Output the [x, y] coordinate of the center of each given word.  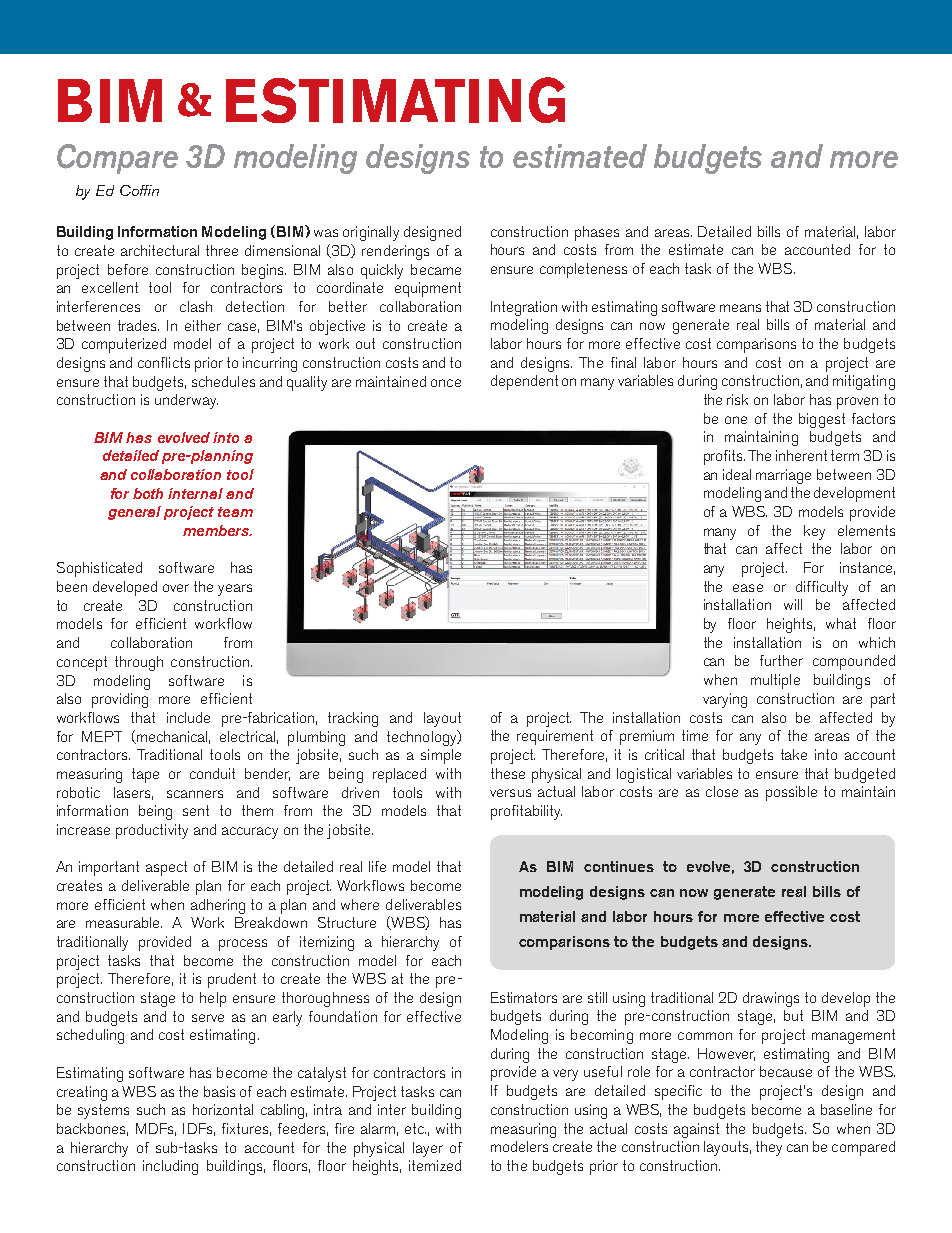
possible [791, 793]
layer [428, 1149]
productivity [152, 831]
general [134, 513]
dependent [524, 382]
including [170, 1167]
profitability [526, 812]
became [436, 269]
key [814, 532]
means [740, 308]
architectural [160, 250]
